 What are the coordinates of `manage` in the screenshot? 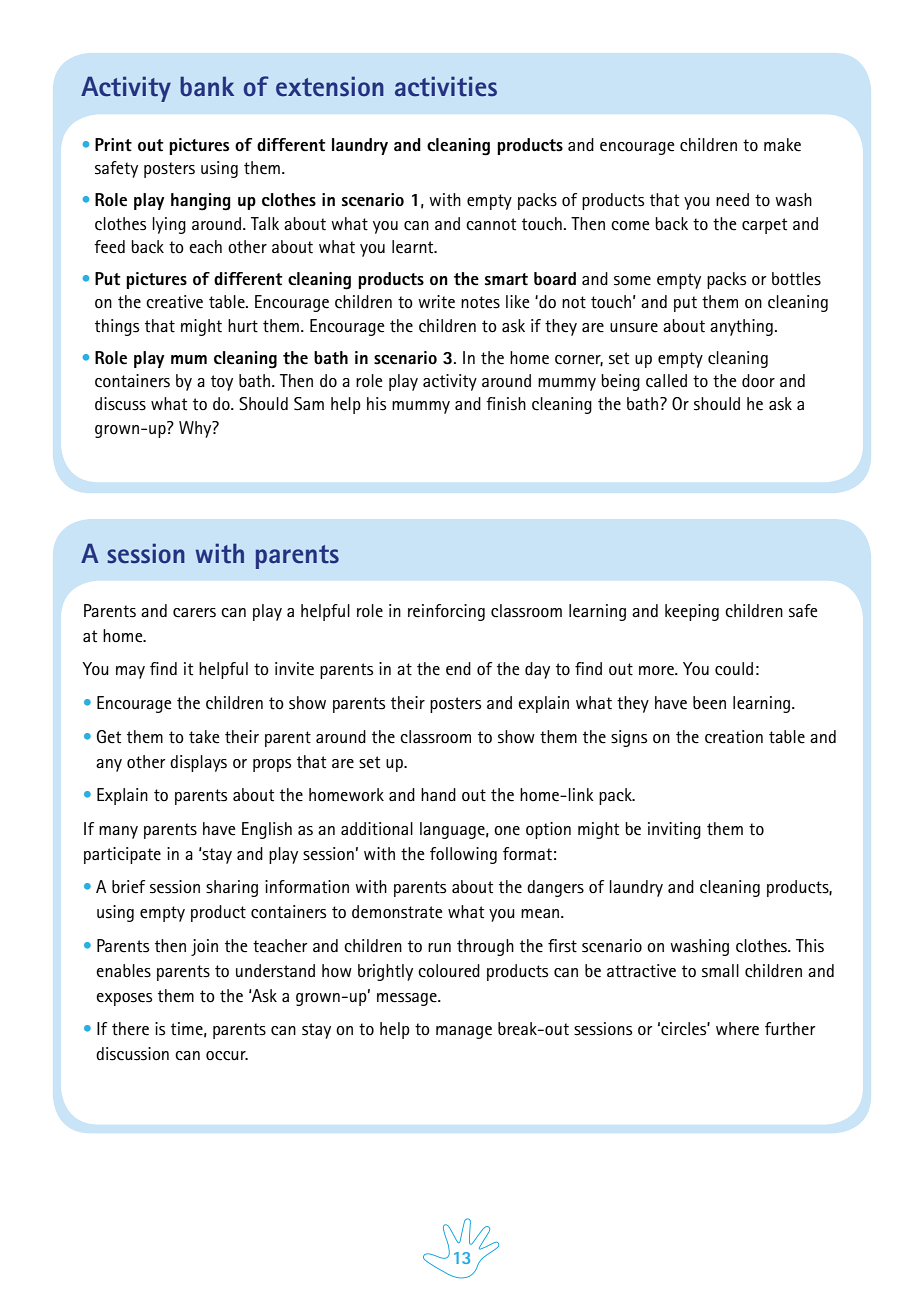 It's located at (464, 1032).
